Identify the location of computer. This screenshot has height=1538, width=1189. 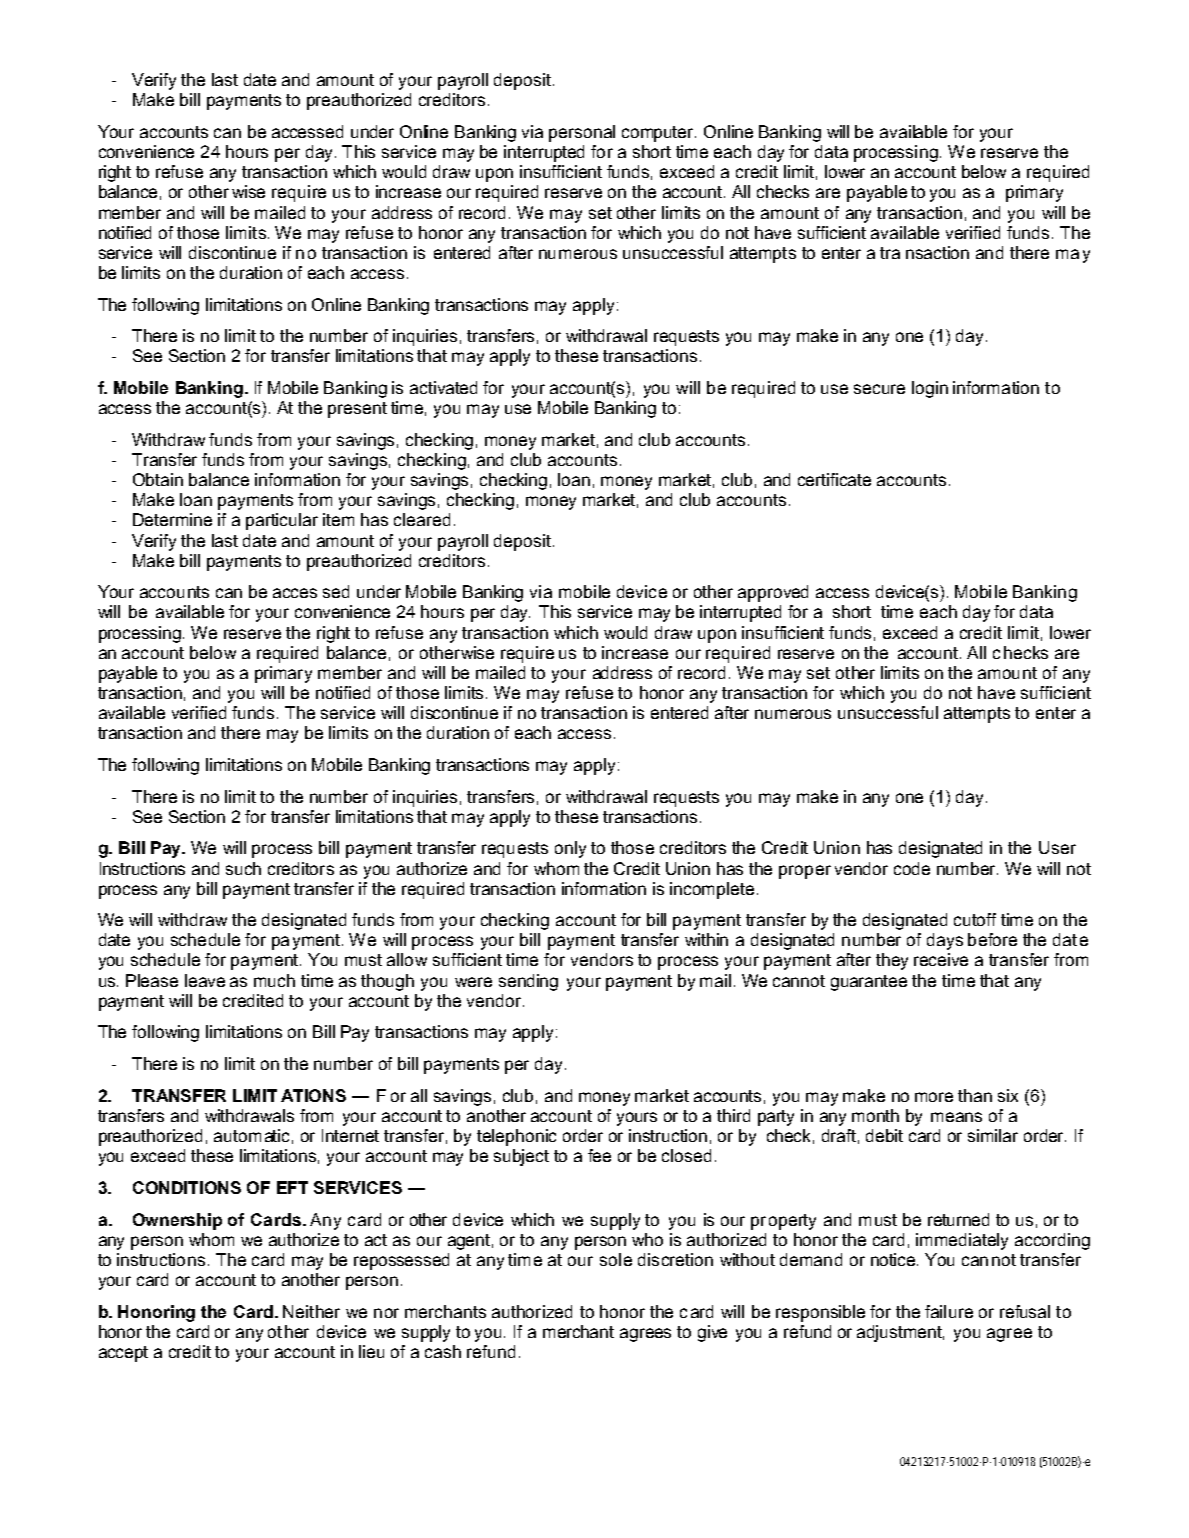
(659, 134).
